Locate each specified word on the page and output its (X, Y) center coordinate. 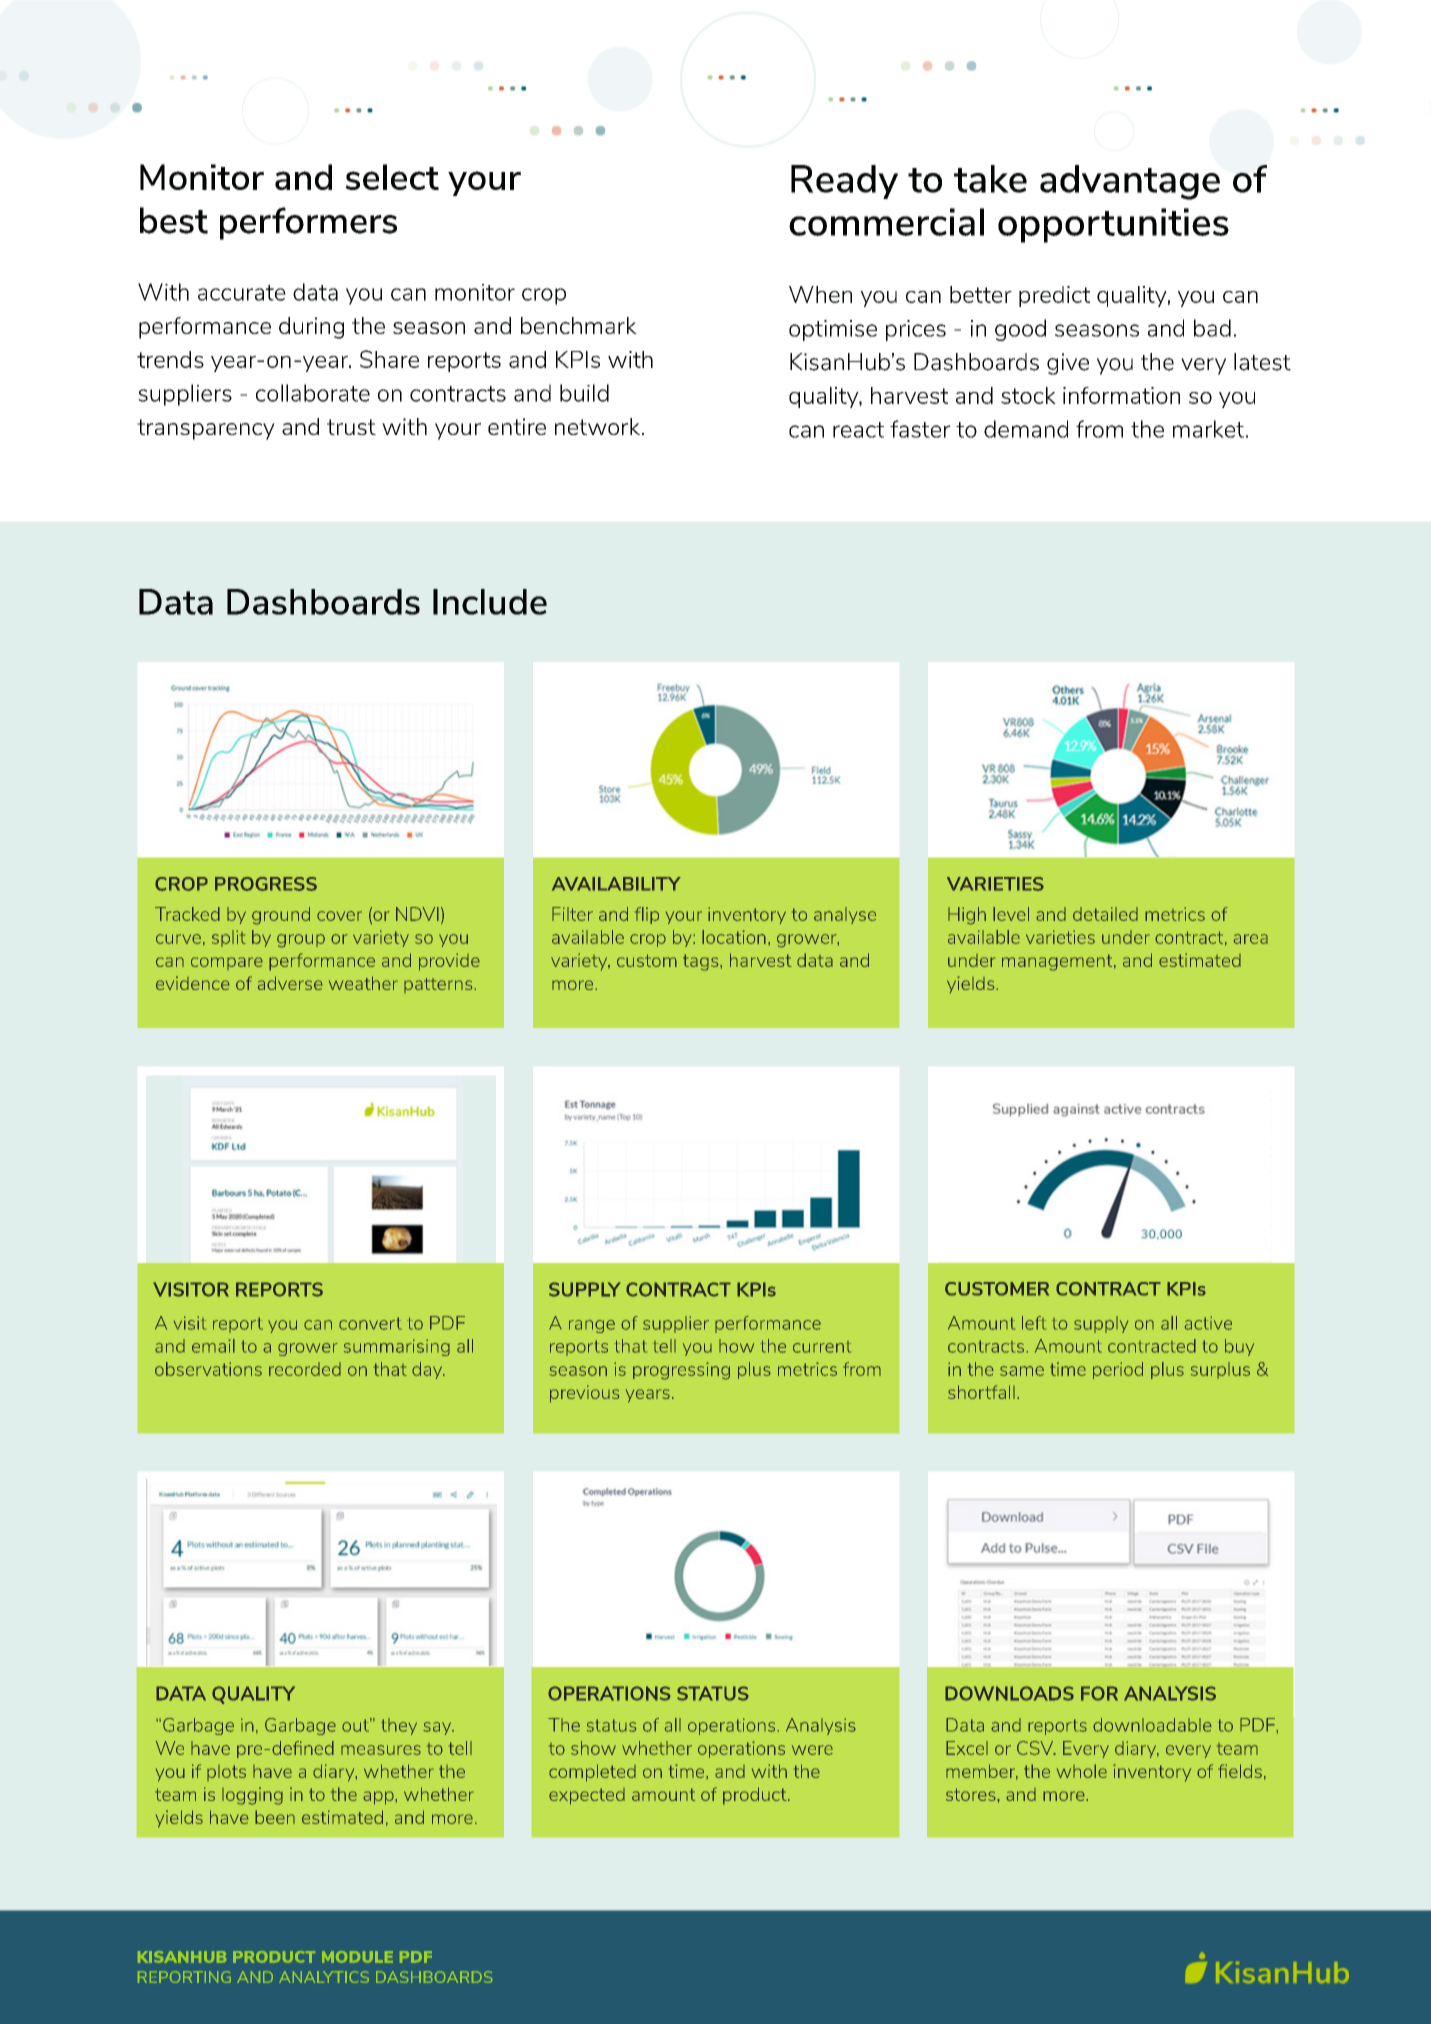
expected (587, 1796)
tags (702, 962)
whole (1082, 1771)
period (1118, 1370)
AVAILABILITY (616, 884)
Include (490, 602)
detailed (1105, 914)
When (820, 294)
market (1208, 429)
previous (585, 1394)
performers (308, 223)
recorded (305, 1369)
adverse (290, 983)
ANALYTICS (324, 1977)
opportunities (1113, 225)
